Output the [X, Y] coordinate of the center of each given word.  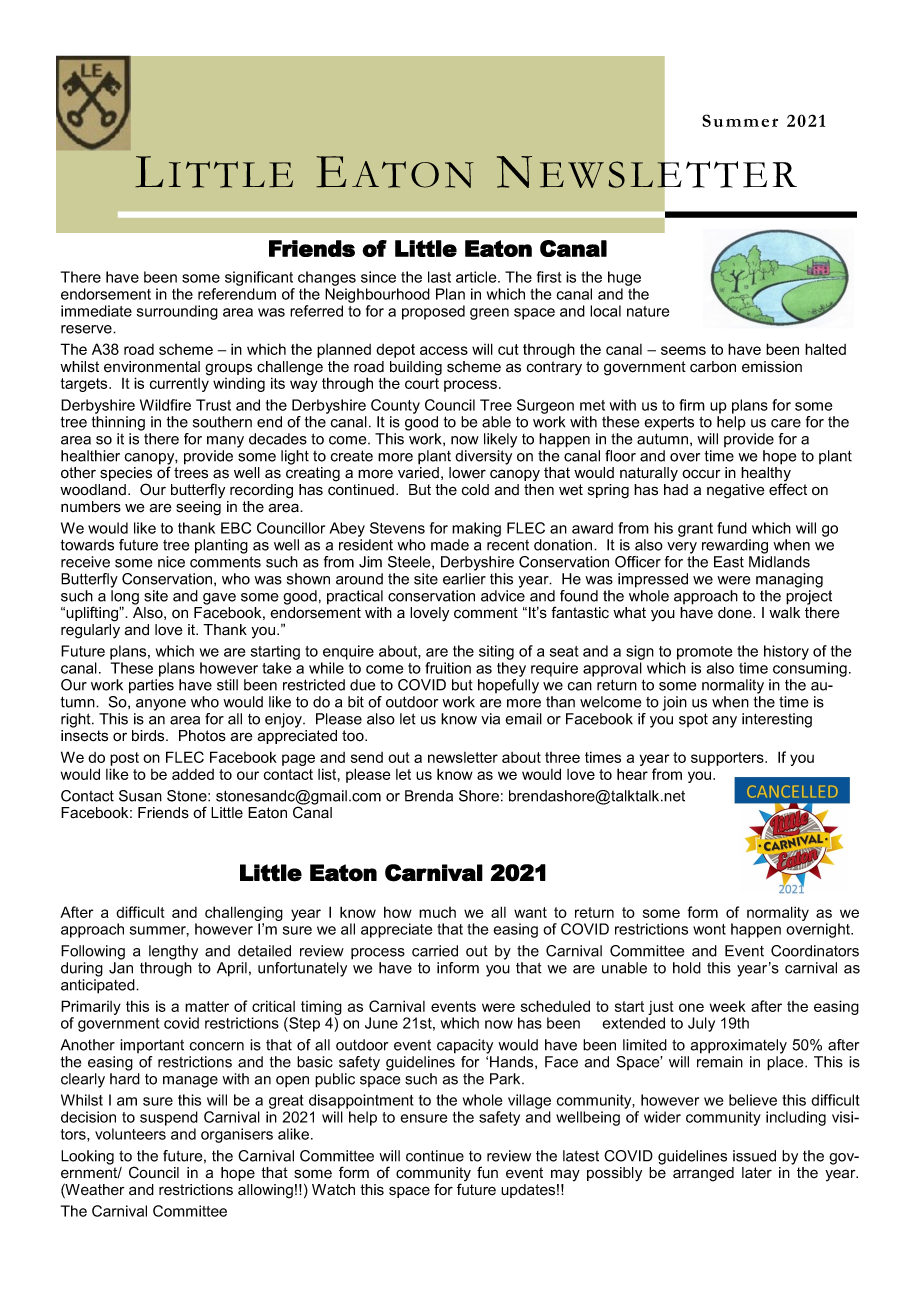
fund [732, 528]
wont [709, 929]
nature [648, 311]
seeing [198, 507]
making [476, 529]
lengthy [173, 952]
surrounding [177, 312]
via [490, 719]
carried [435, 951]
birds [149, 736]
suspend [169, 1118]
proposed [433, 312]
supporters [728, 759]
